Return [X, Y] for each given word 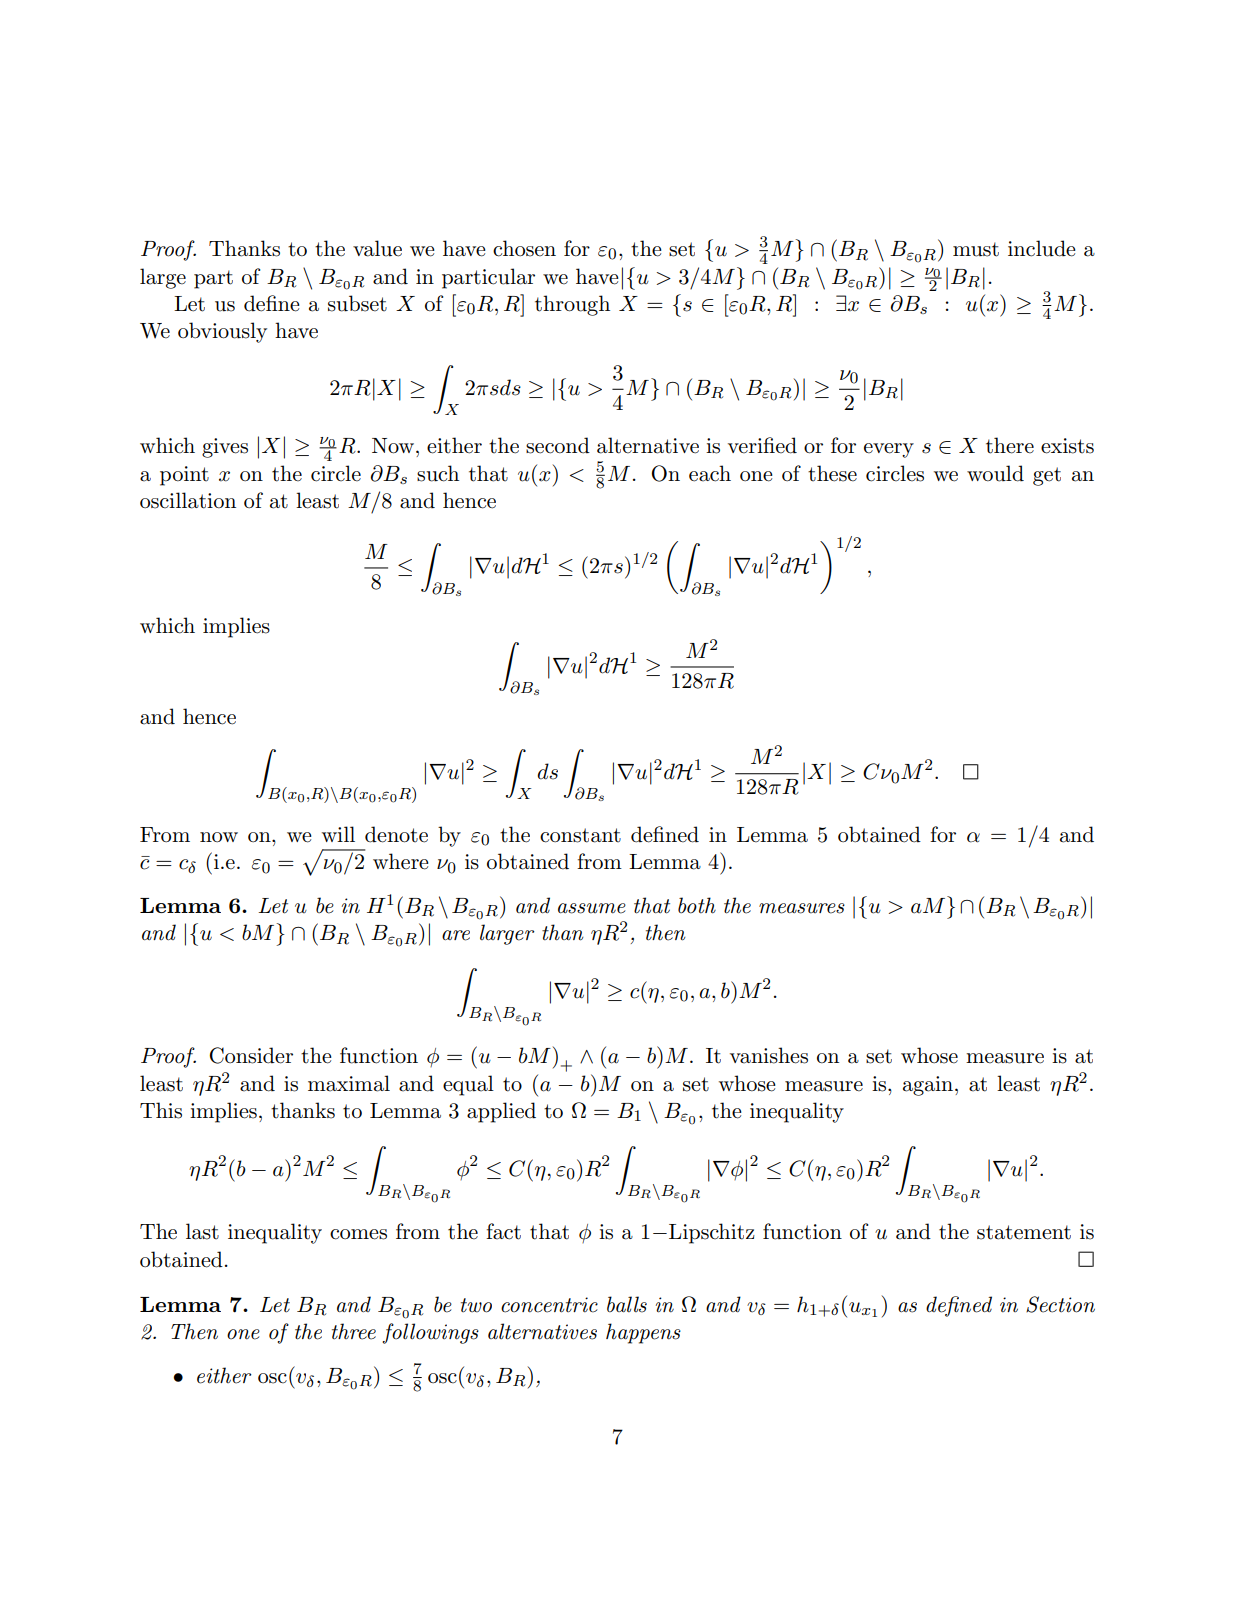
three [354, 1331]
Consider [251, 1055]
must [976, 249]
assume [592, 908]
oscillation [188, 500]
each [710, 473]
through [572, 305]
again [929, 1086]
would [995, 473]
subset [357, 303]
